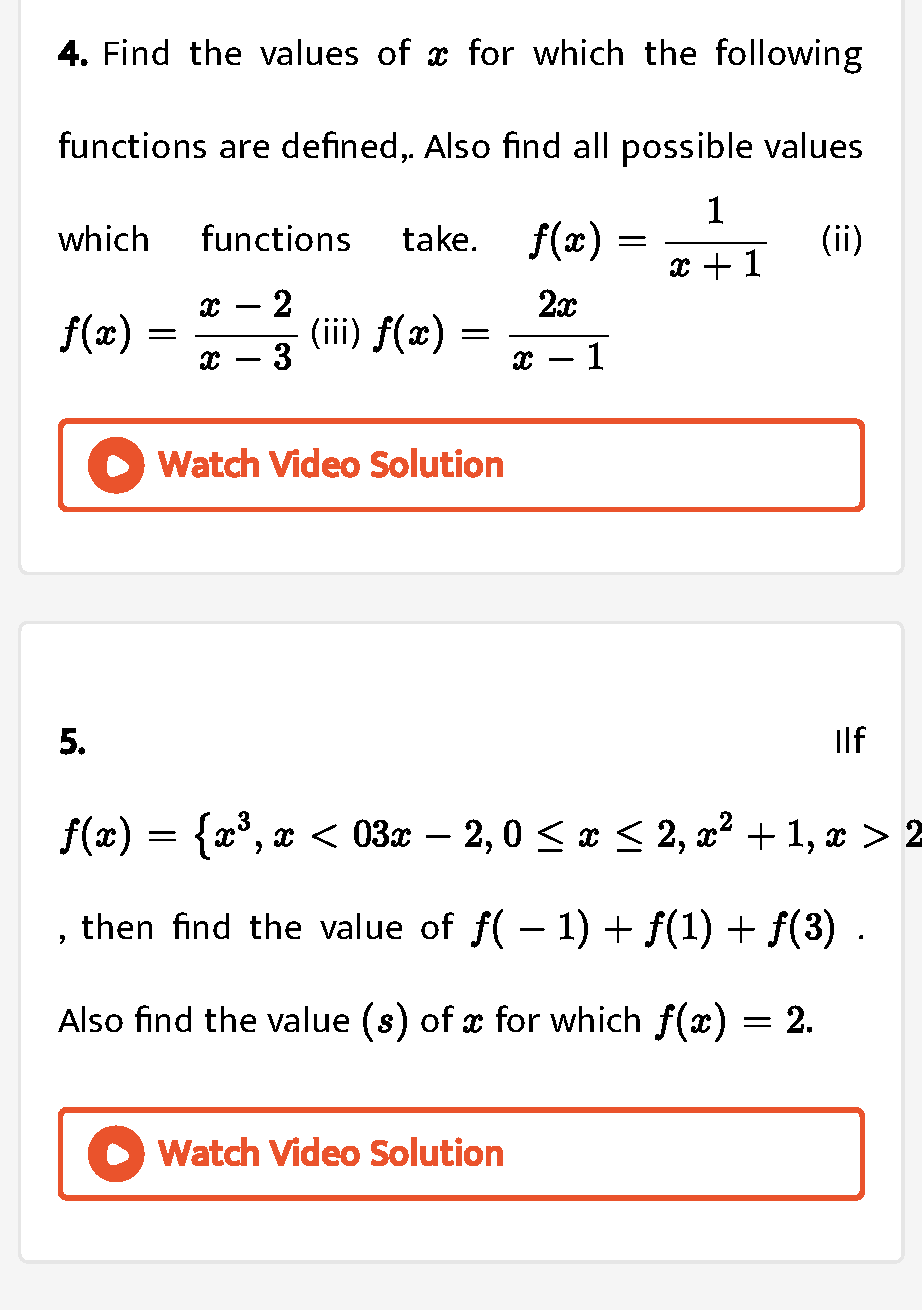 This image has width=924, height=1313. Describe the element at coordinates (687, 149) in the image. I see `possible` at that location.
